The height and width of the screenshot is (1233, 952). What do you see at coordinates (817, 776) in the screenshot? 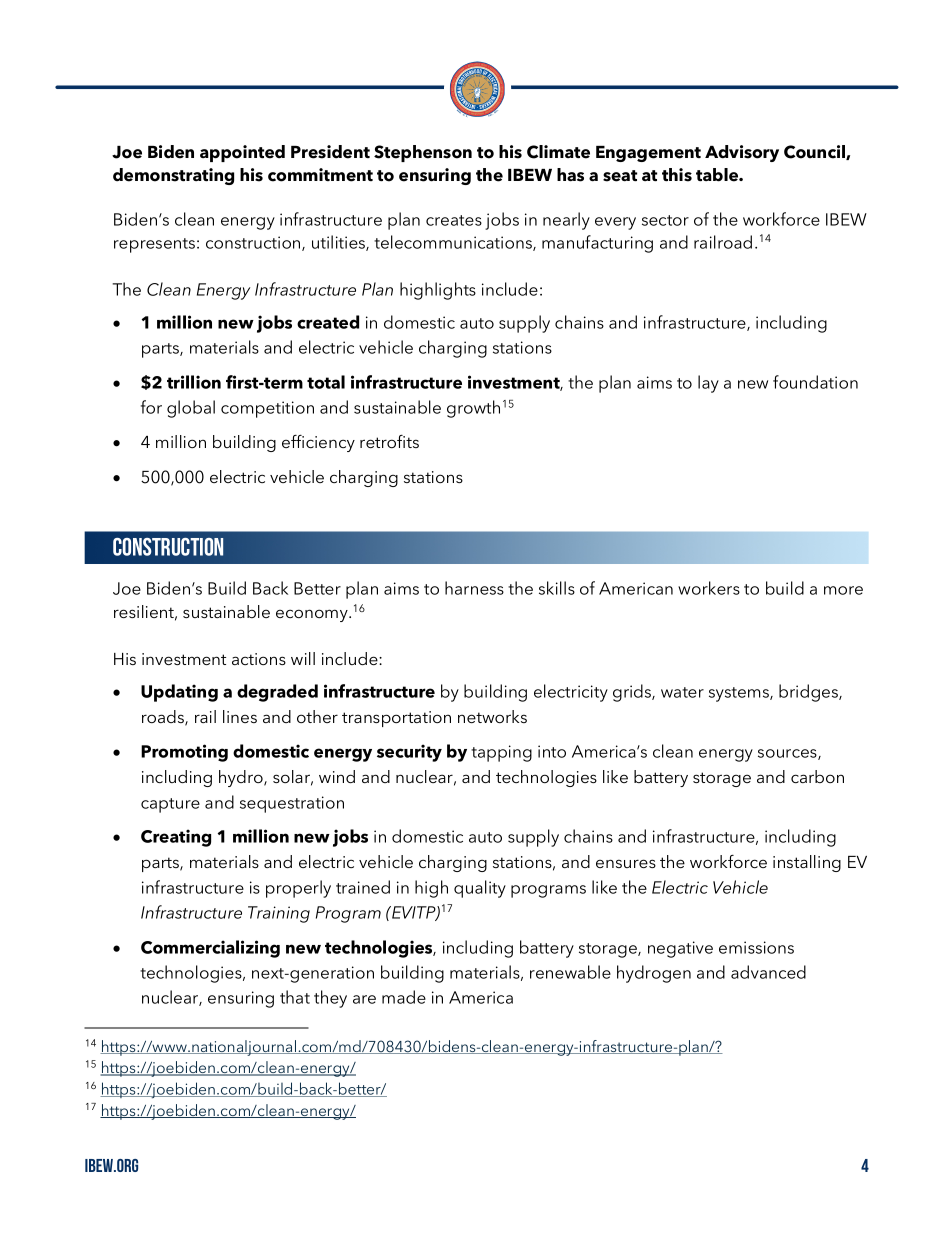
I see `carbon` at bounding box center [817, 776].
